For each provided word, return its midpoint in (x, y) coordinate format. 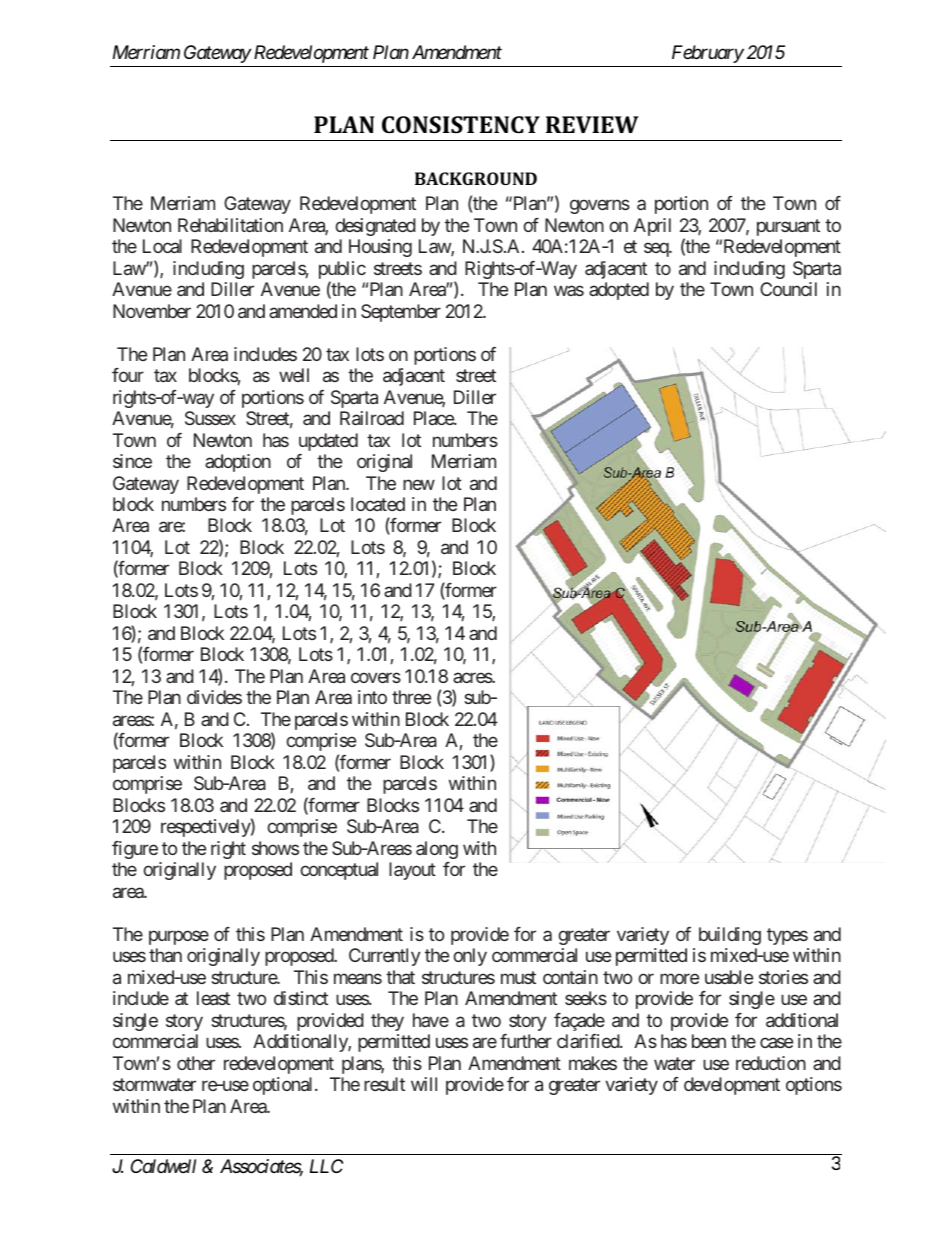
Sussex (210, 418)
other (196, 1063)
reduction (771, 1063)
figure (135, 850)
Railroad (372, 418)
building (730, 936)
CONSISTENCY (461, 124)
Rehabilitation (230, 225)
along (437, 850)
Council (788, 289)
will (424, 1084)
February (708, 54)
